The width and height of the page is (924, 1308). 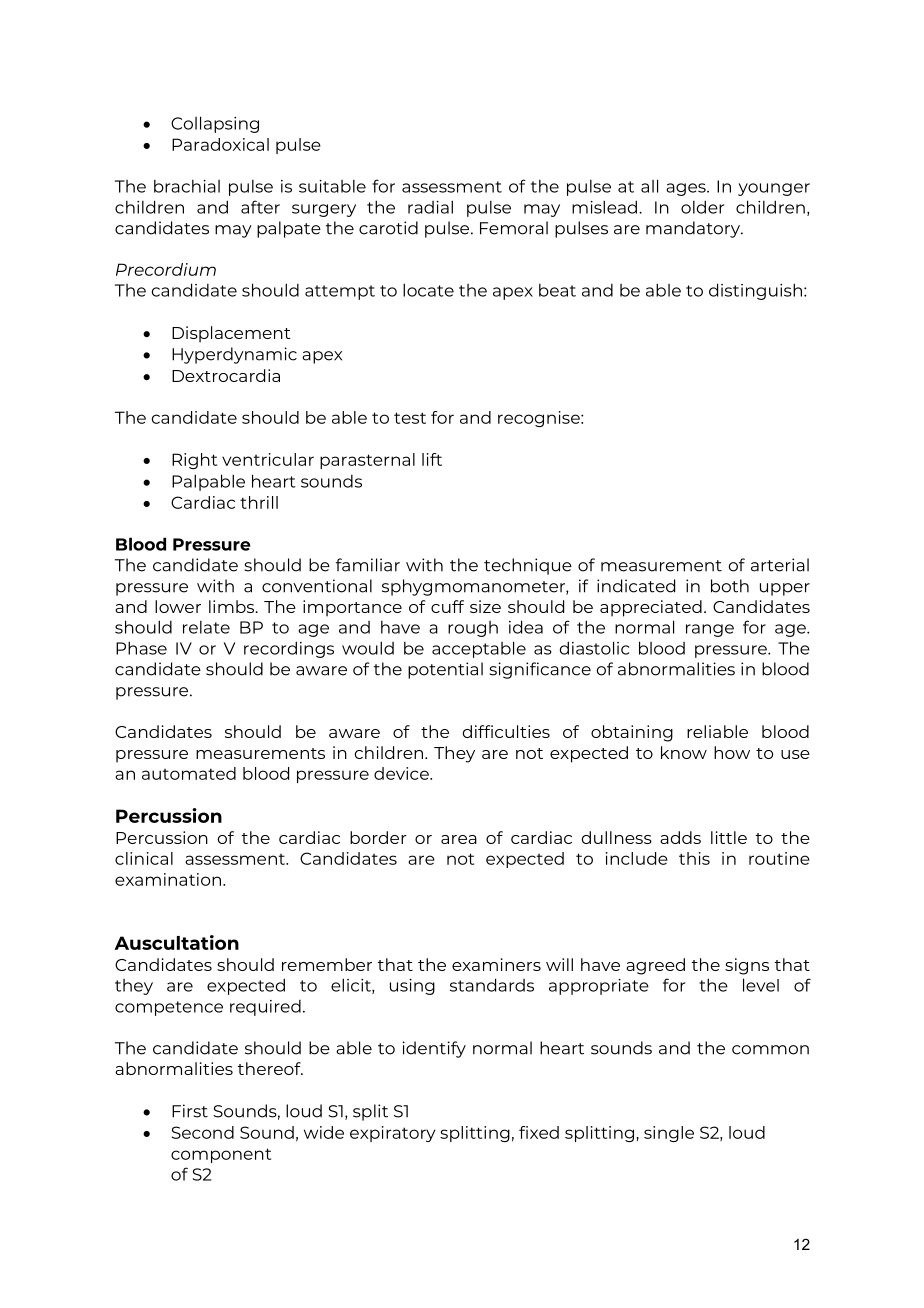 What do you see at coordinates (189, 773) in the page?
I see `automated` at bounding box center [189, 773].
